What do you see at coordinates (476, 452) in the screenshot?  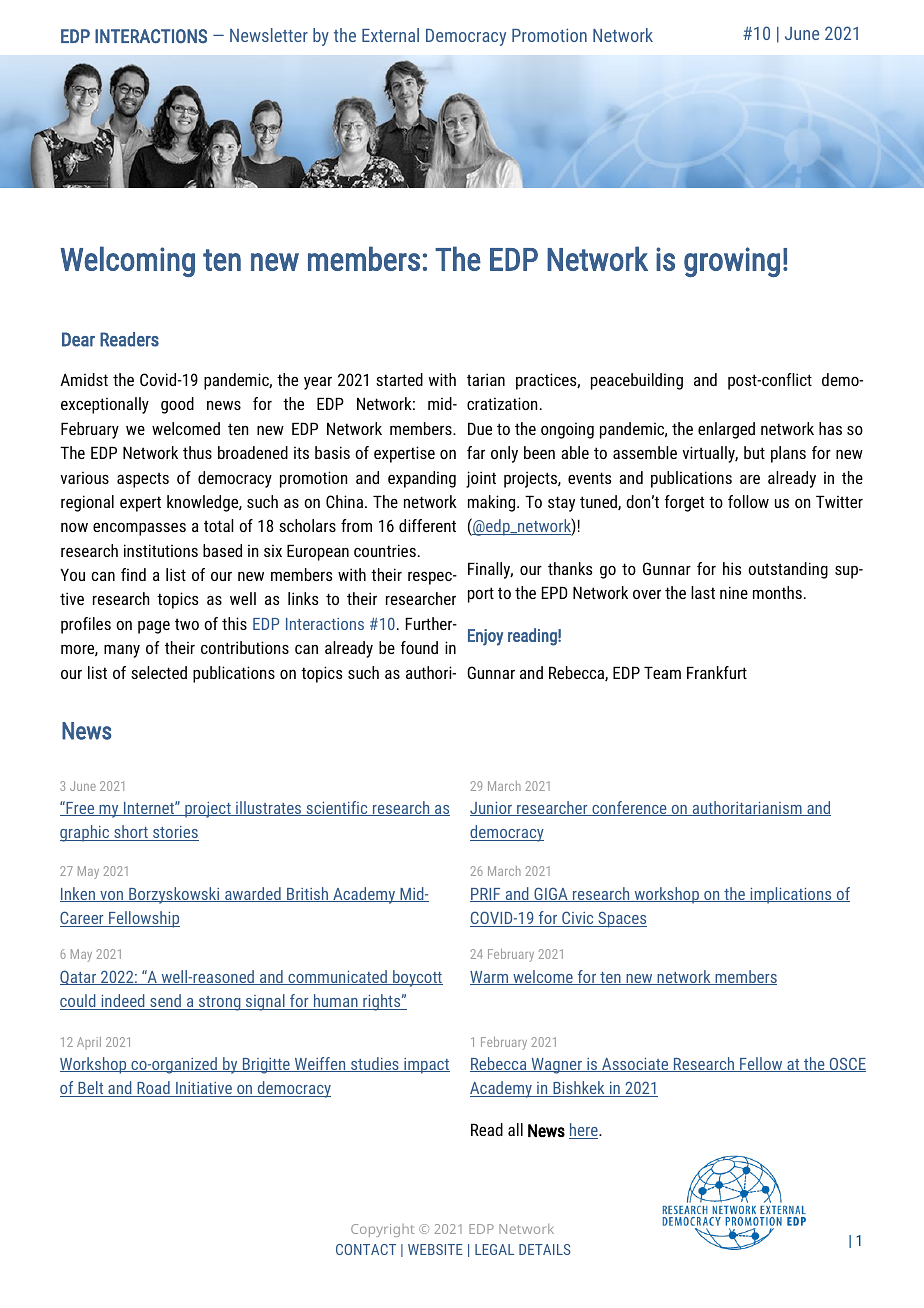 I see `far` at bounding box center [476, 452].
